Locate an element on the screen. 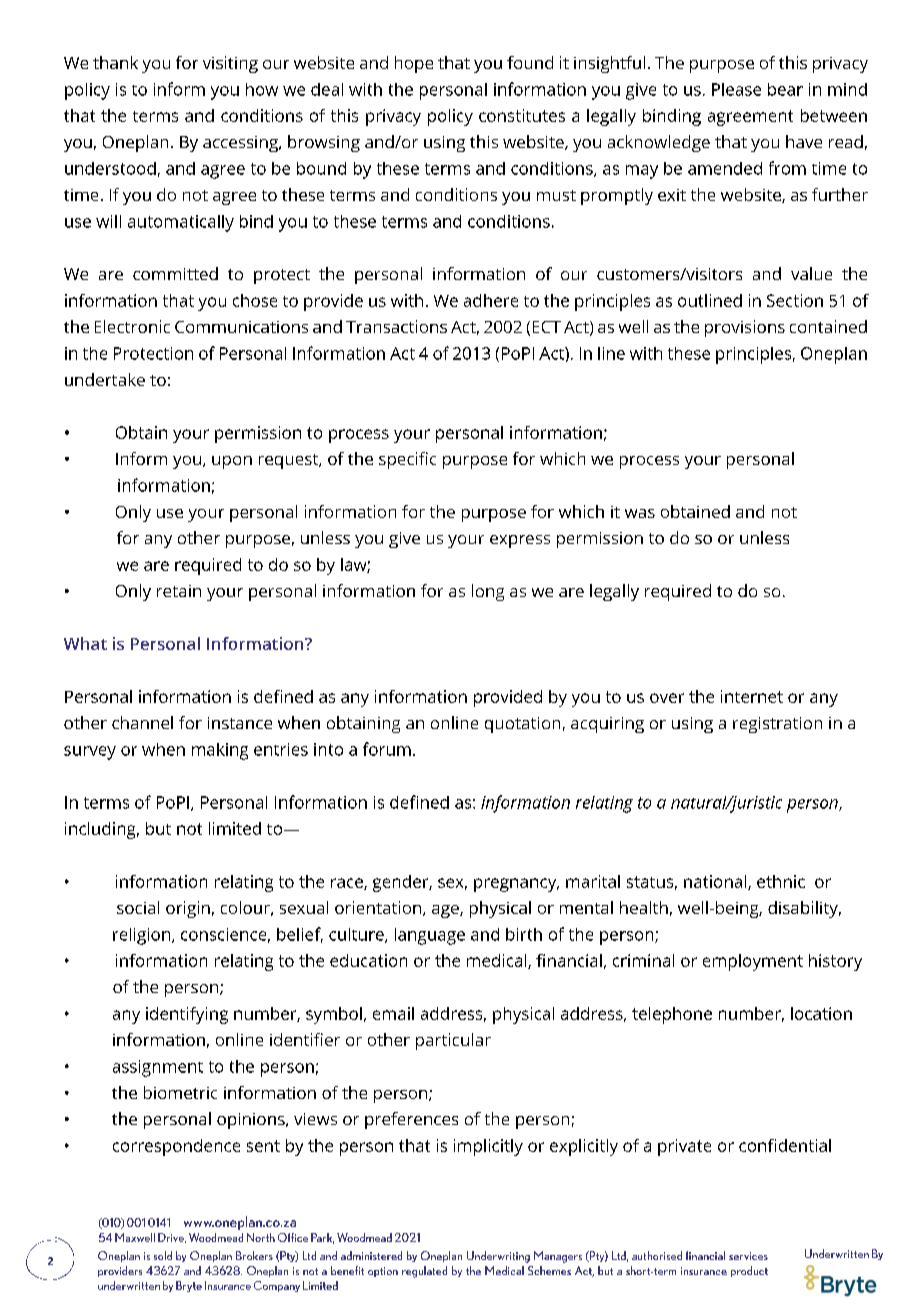 The height and width of the screenshot is (1308, 924). Drive is located at coordinates (172, 1238).
